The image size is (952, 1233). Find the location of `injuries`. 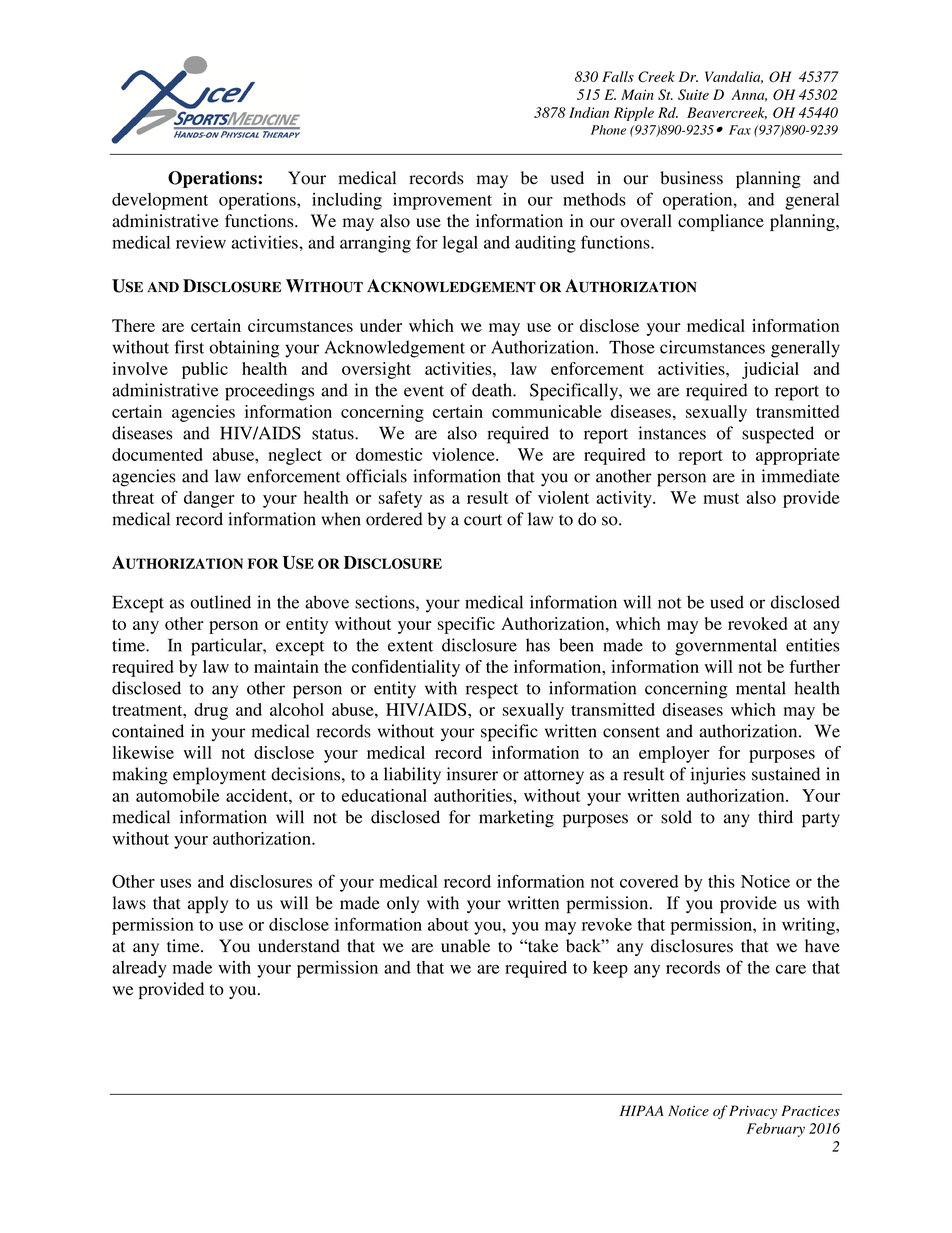

injuries is located at coordinates (718, 776).
